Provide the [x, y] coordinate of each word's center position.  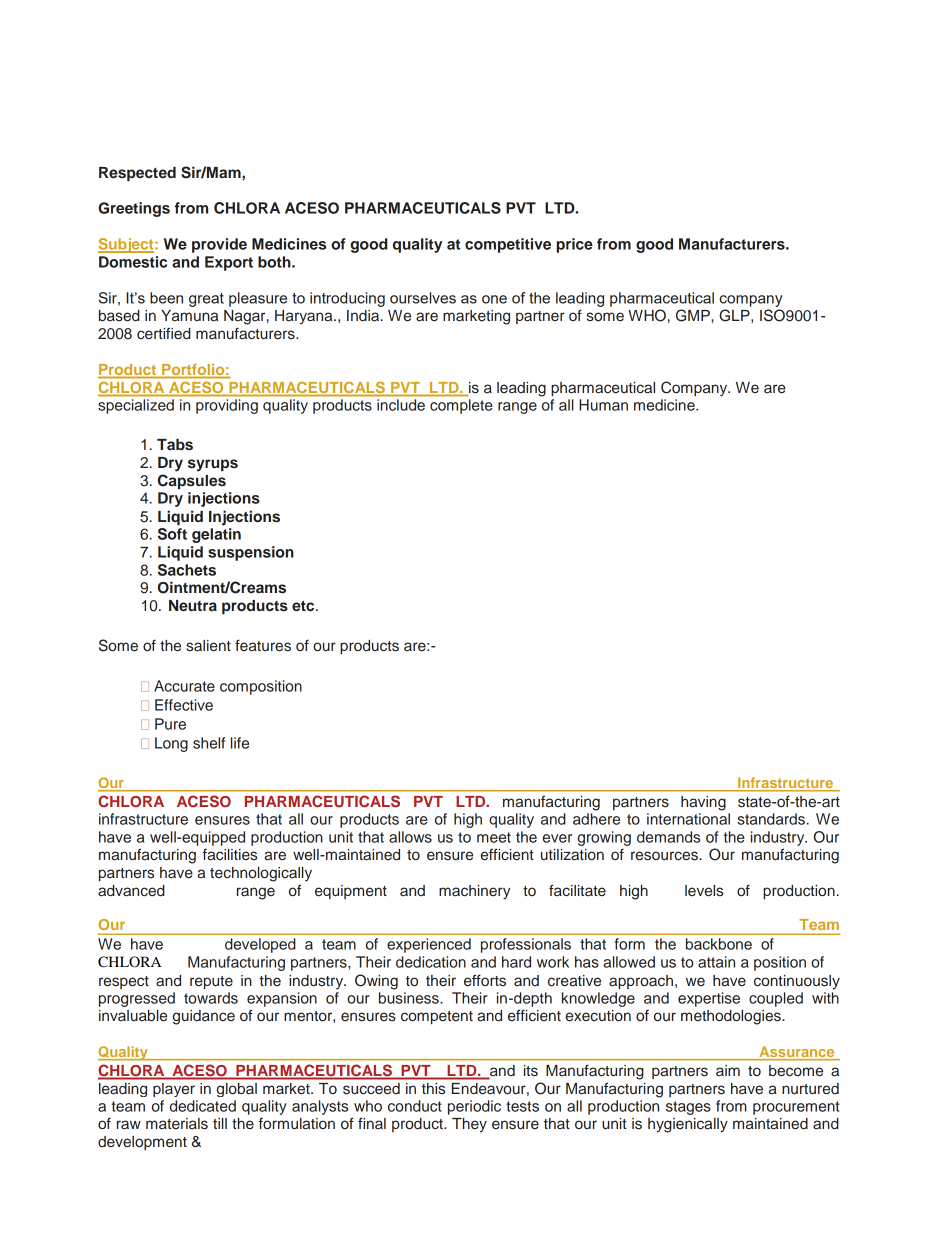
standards [771, 819]
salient [208, 646]
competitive [508, 245]
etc [304, 606]
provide [219, 245]
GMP [694, 315]
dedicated [203, 1106]
